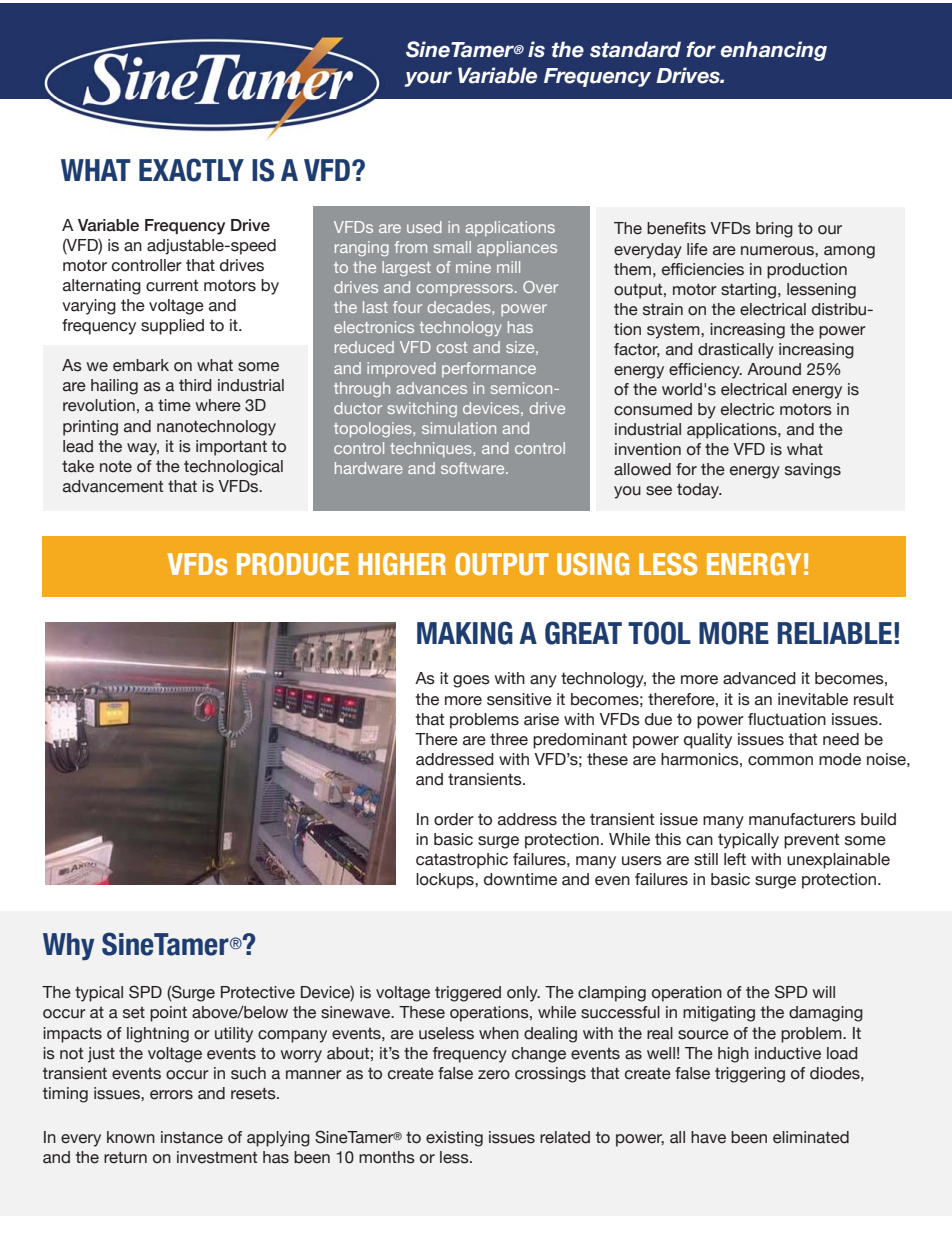 This image has height=1233, width=952. Describe the element at coordinates (293, 564) in the image. I see `PRODUCE` at that location.
